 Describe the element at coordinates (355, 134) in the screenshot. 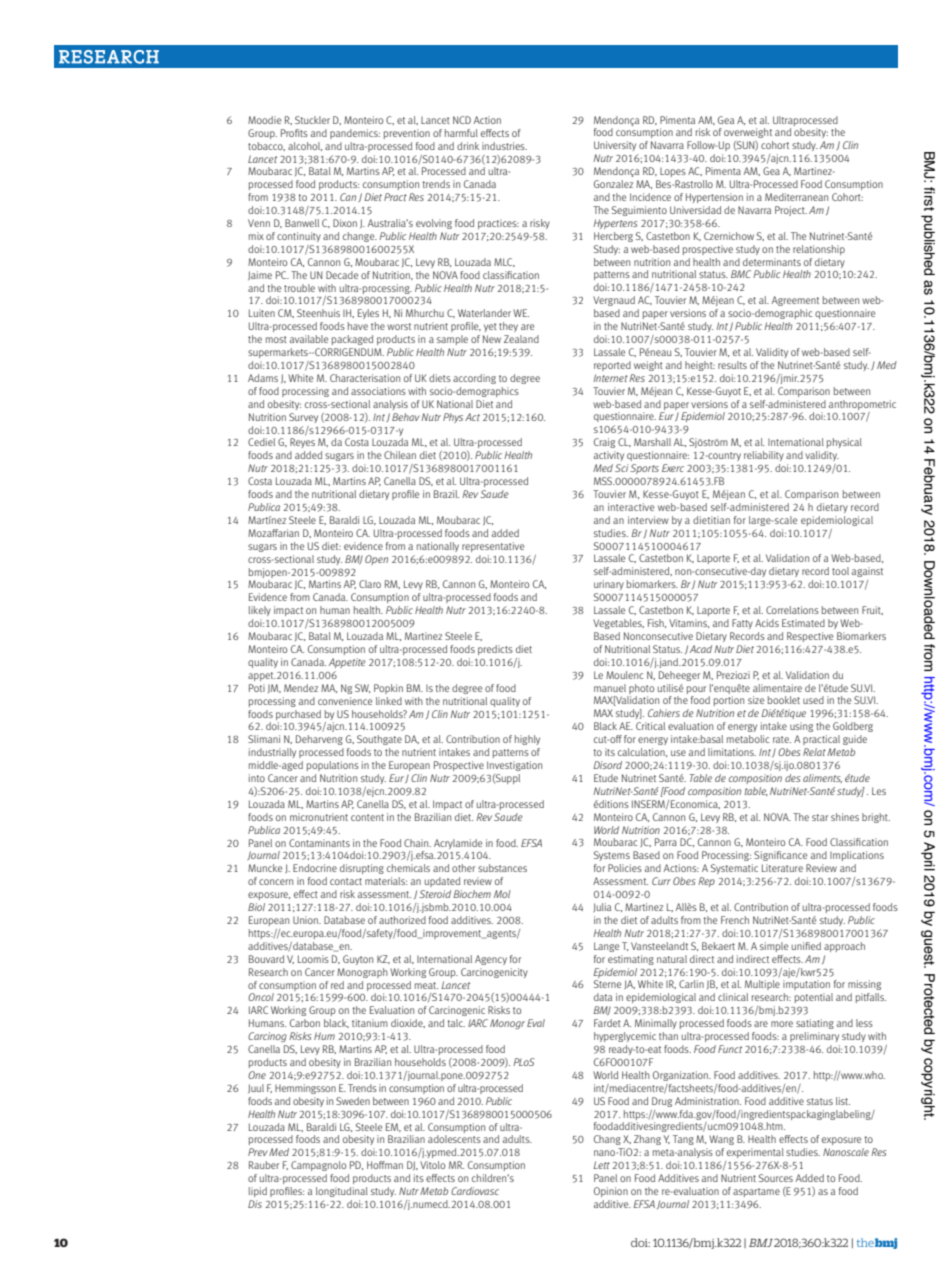

I see `pandemics` at that location.
